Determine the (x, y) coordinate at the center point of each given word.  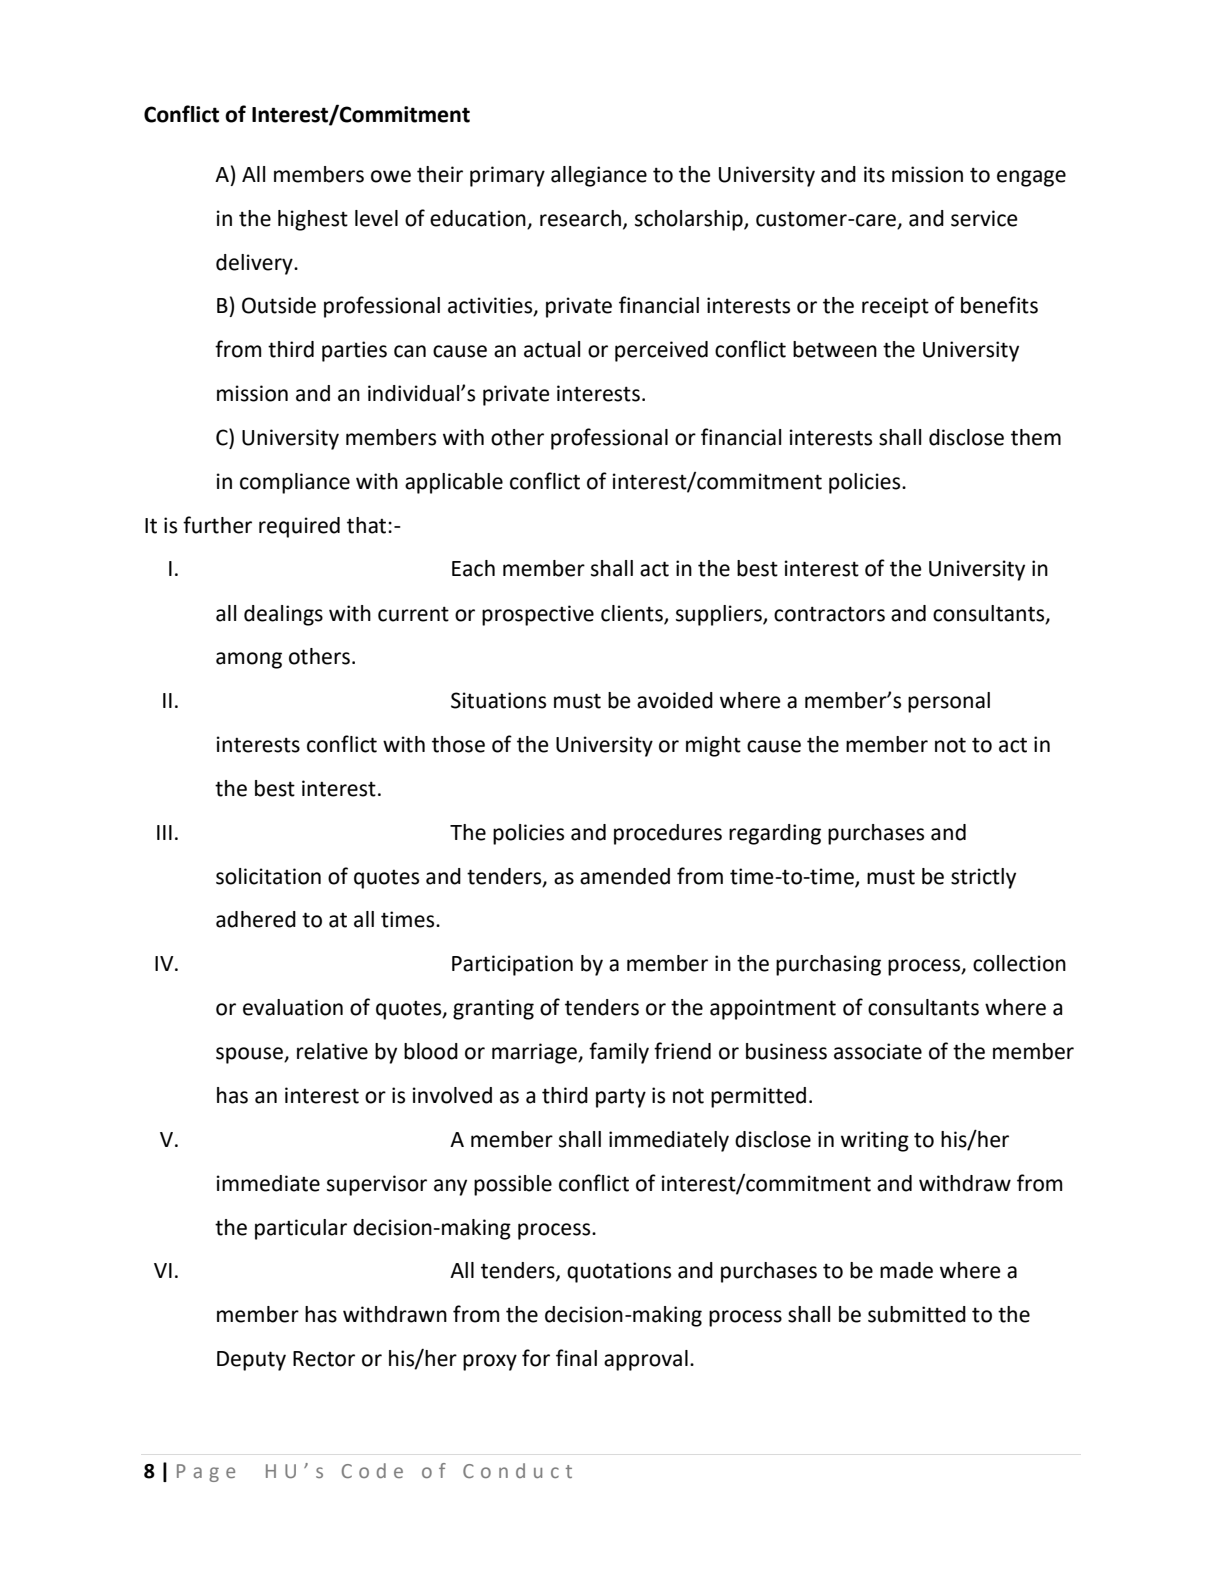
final (576, 1358)
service (984, 218)
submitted (917, 1314)
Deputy (251, 1361)
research (580, 218)
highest (313, 220)
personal (949, 702)
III (164, 832)
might (713, 746)
